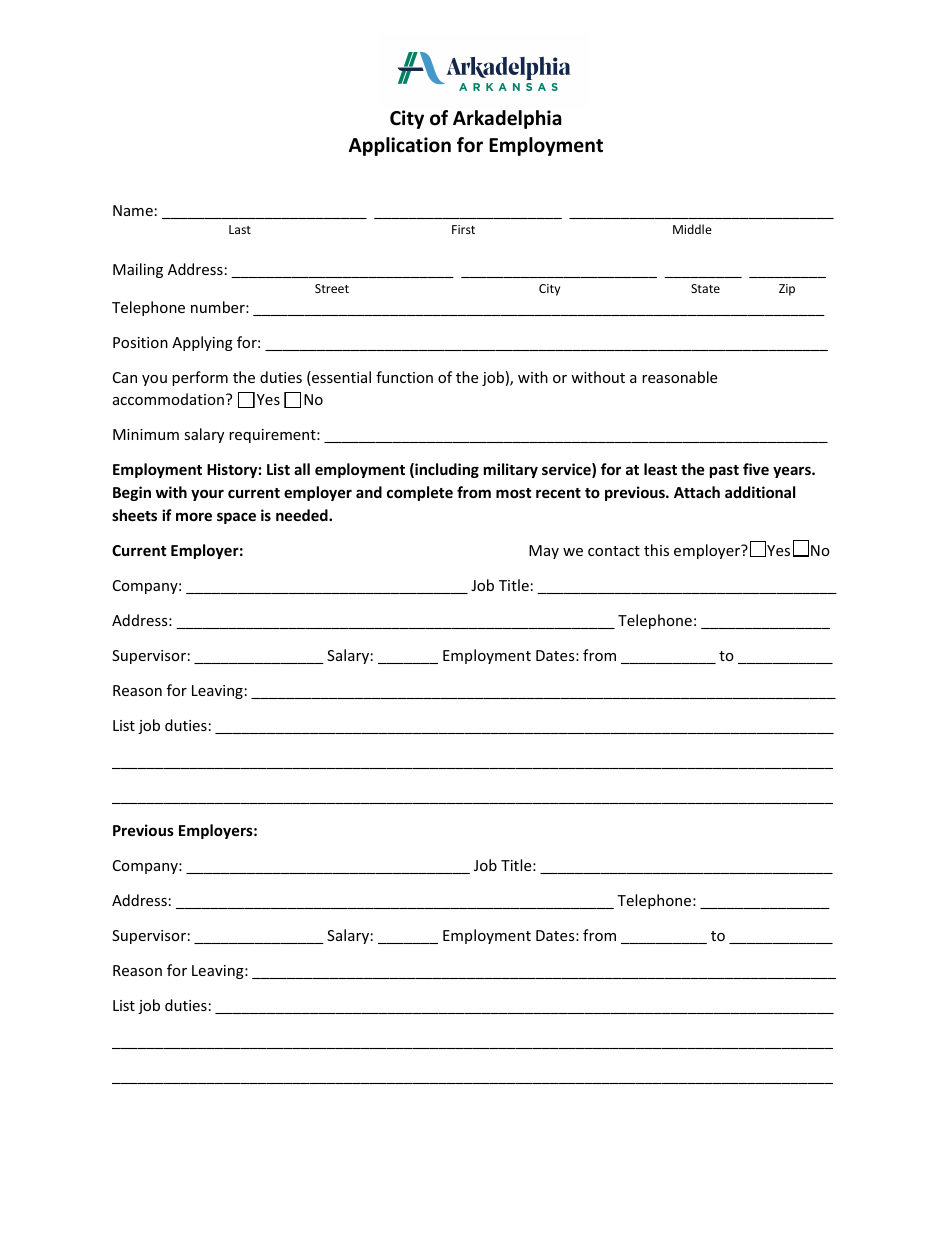 This screenshot has width=952, height=1233. What do you see at coordinates (168, 399) in the screenshot?
I see `accommodation` at bounding box center [168, 399].
